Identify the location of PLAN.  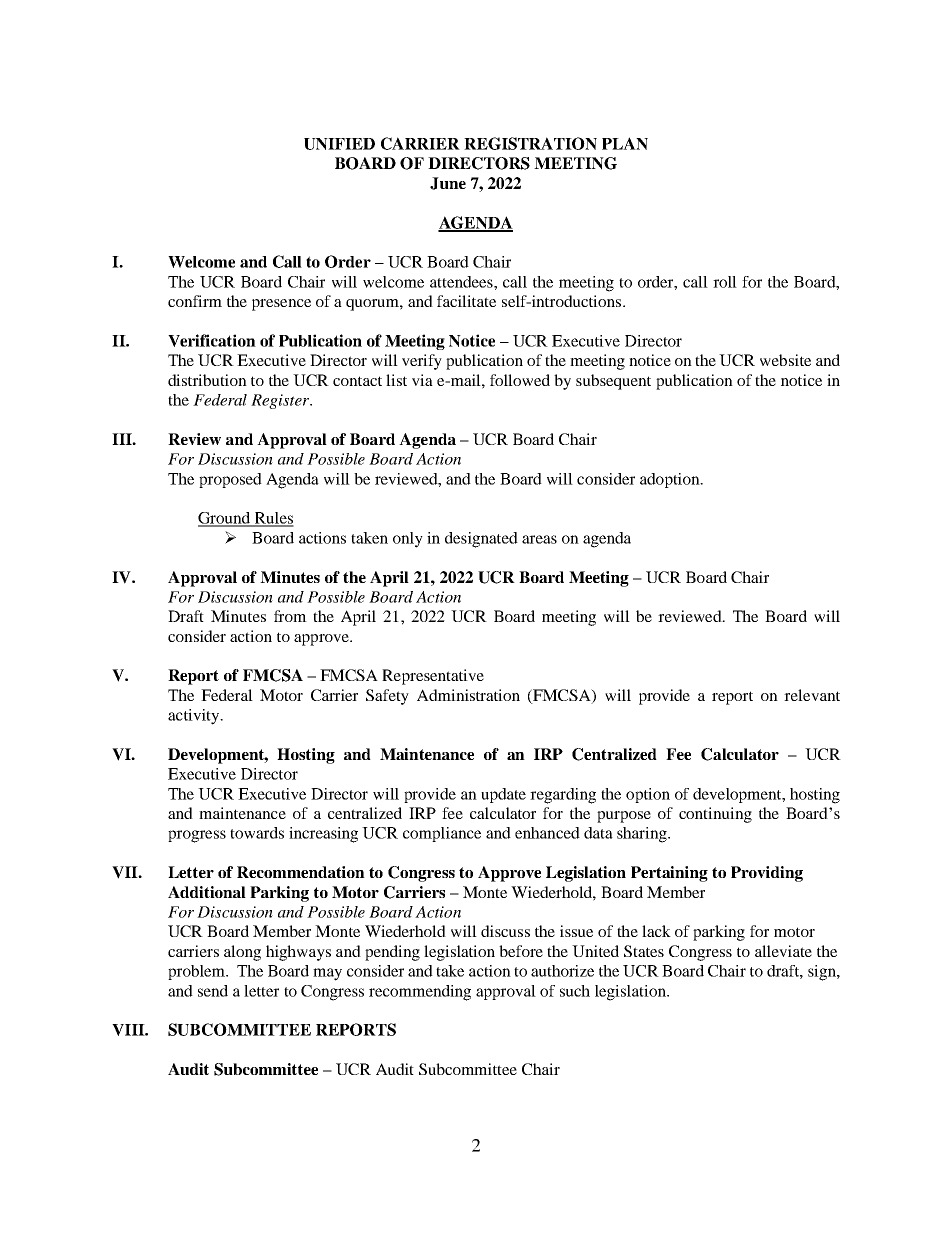
(625, 143).
